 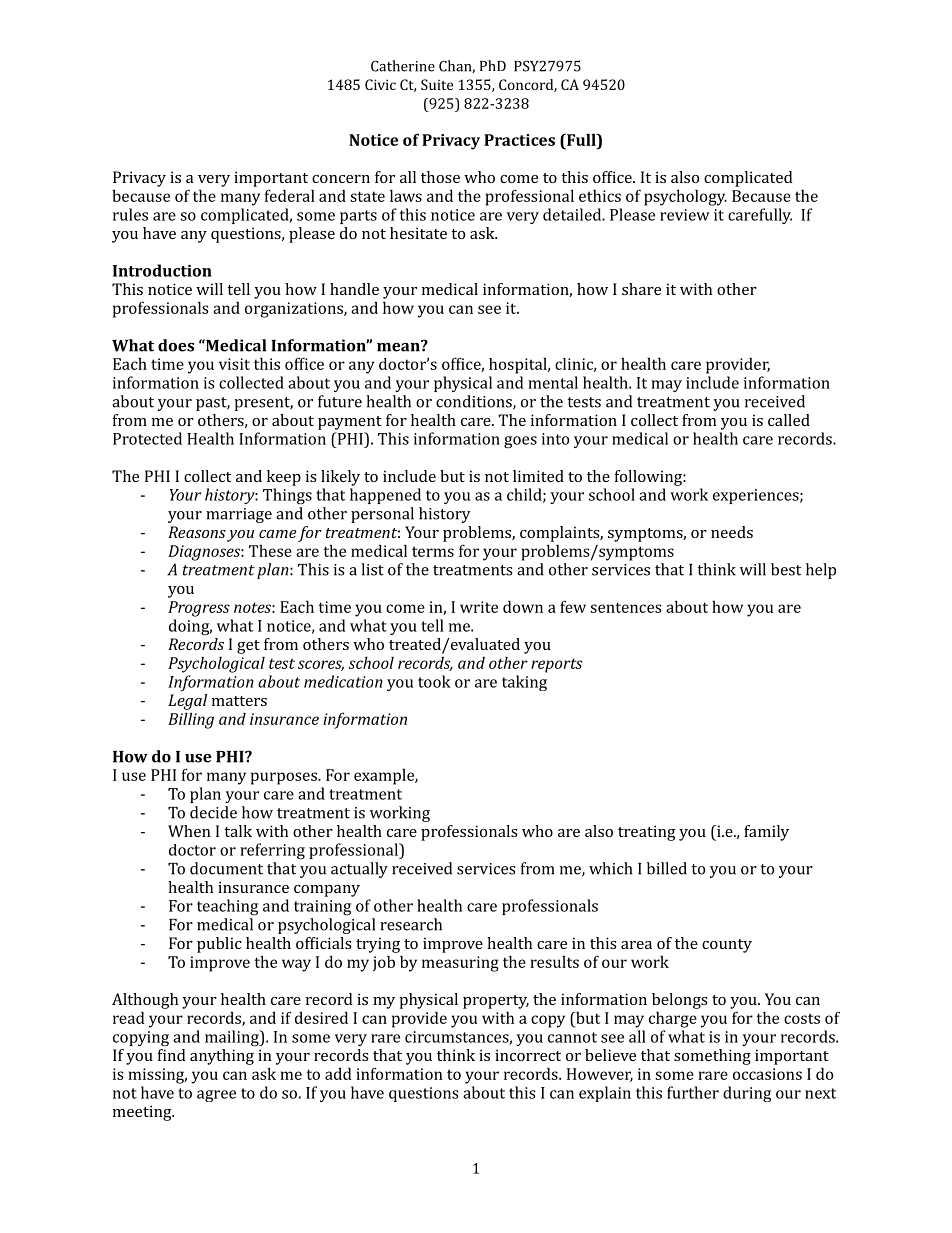 I want to click on during, so click(x=747, y=1094).
